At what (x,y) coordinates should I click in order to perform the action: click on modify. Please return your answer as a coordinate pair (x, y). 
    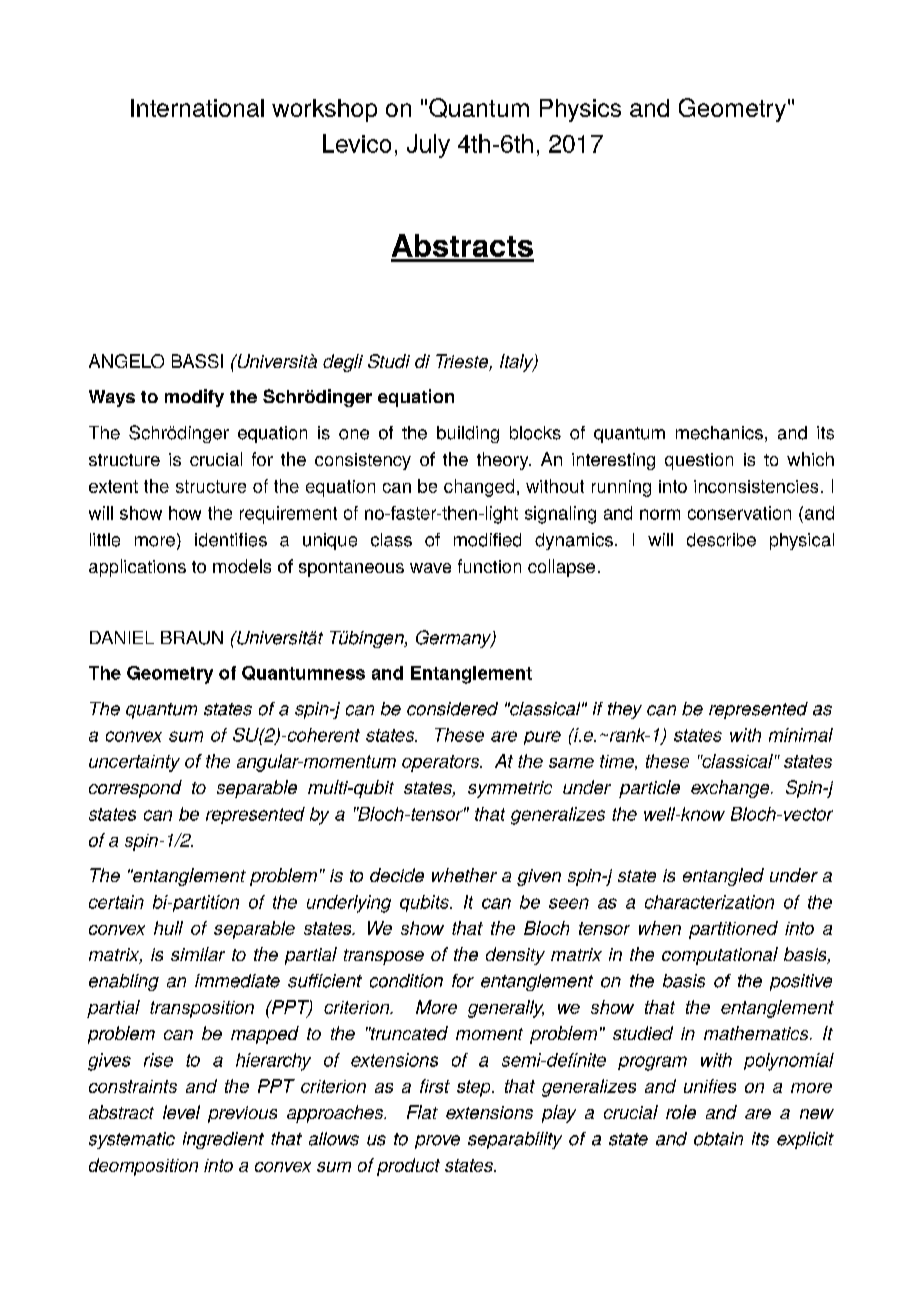
    Looking at the image, I should click on (194, 398).
